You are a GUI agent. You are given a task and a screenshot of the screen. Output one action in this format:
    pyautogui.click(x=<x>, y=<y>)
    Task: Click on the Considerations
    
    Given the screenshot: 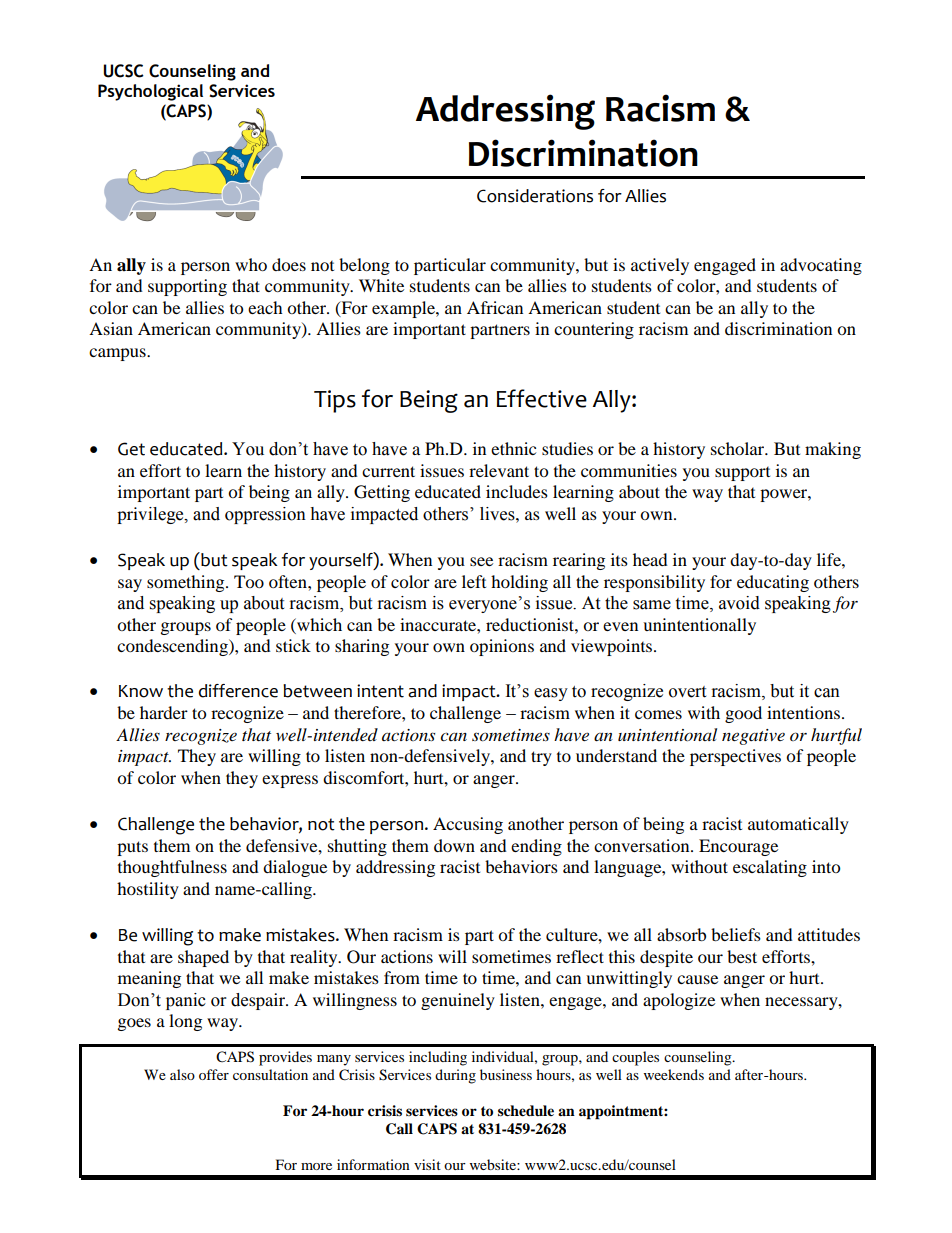 What is the action you would take?
    pyautogui.click(x=535, y=196)
